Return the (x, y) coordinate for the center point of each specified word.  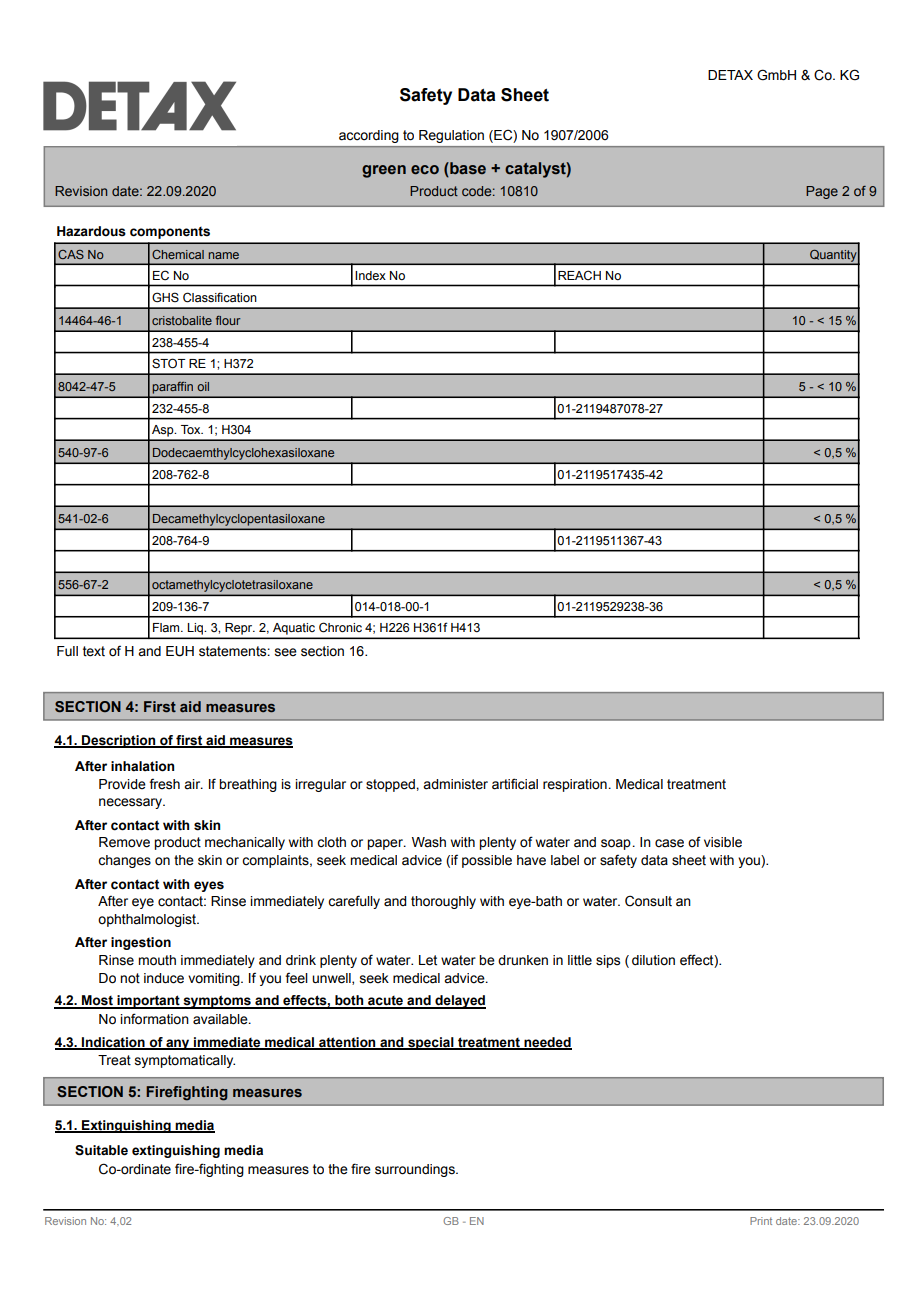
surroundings (416, 1170)
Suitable (101, 1150)
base (467, 168)
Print (761, 1221)
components (170, 233)
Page (822, 192)
